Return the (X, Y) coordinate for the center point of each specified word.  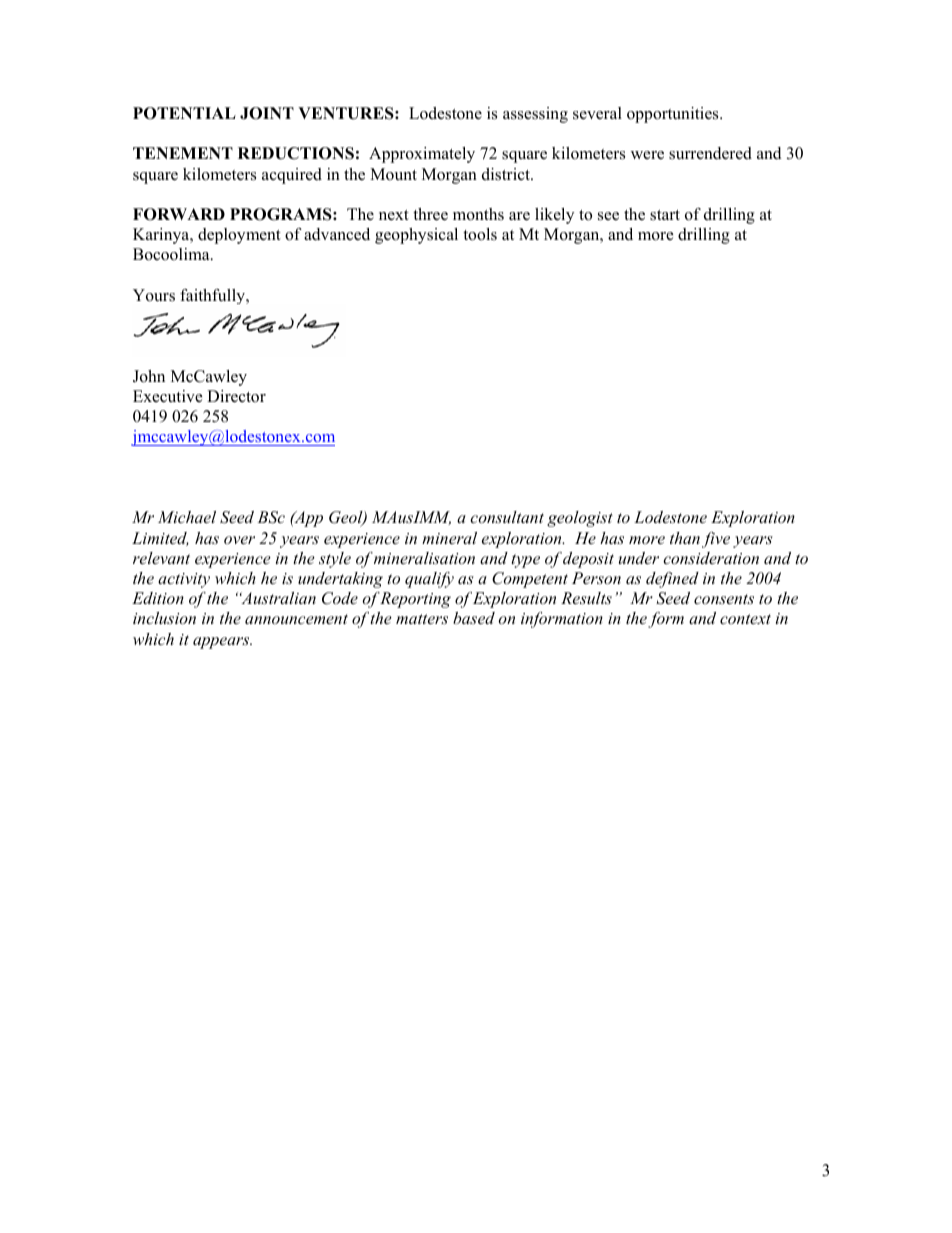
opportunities (674, 115)
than (685, 538)
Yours (154, 295)
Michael (187, 517)
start (665, 215)
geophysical (416, 236)
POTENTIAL (184, 113)
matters (422, 619)
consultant (507, 517)
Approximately (422, 155)
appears (222, 643)
